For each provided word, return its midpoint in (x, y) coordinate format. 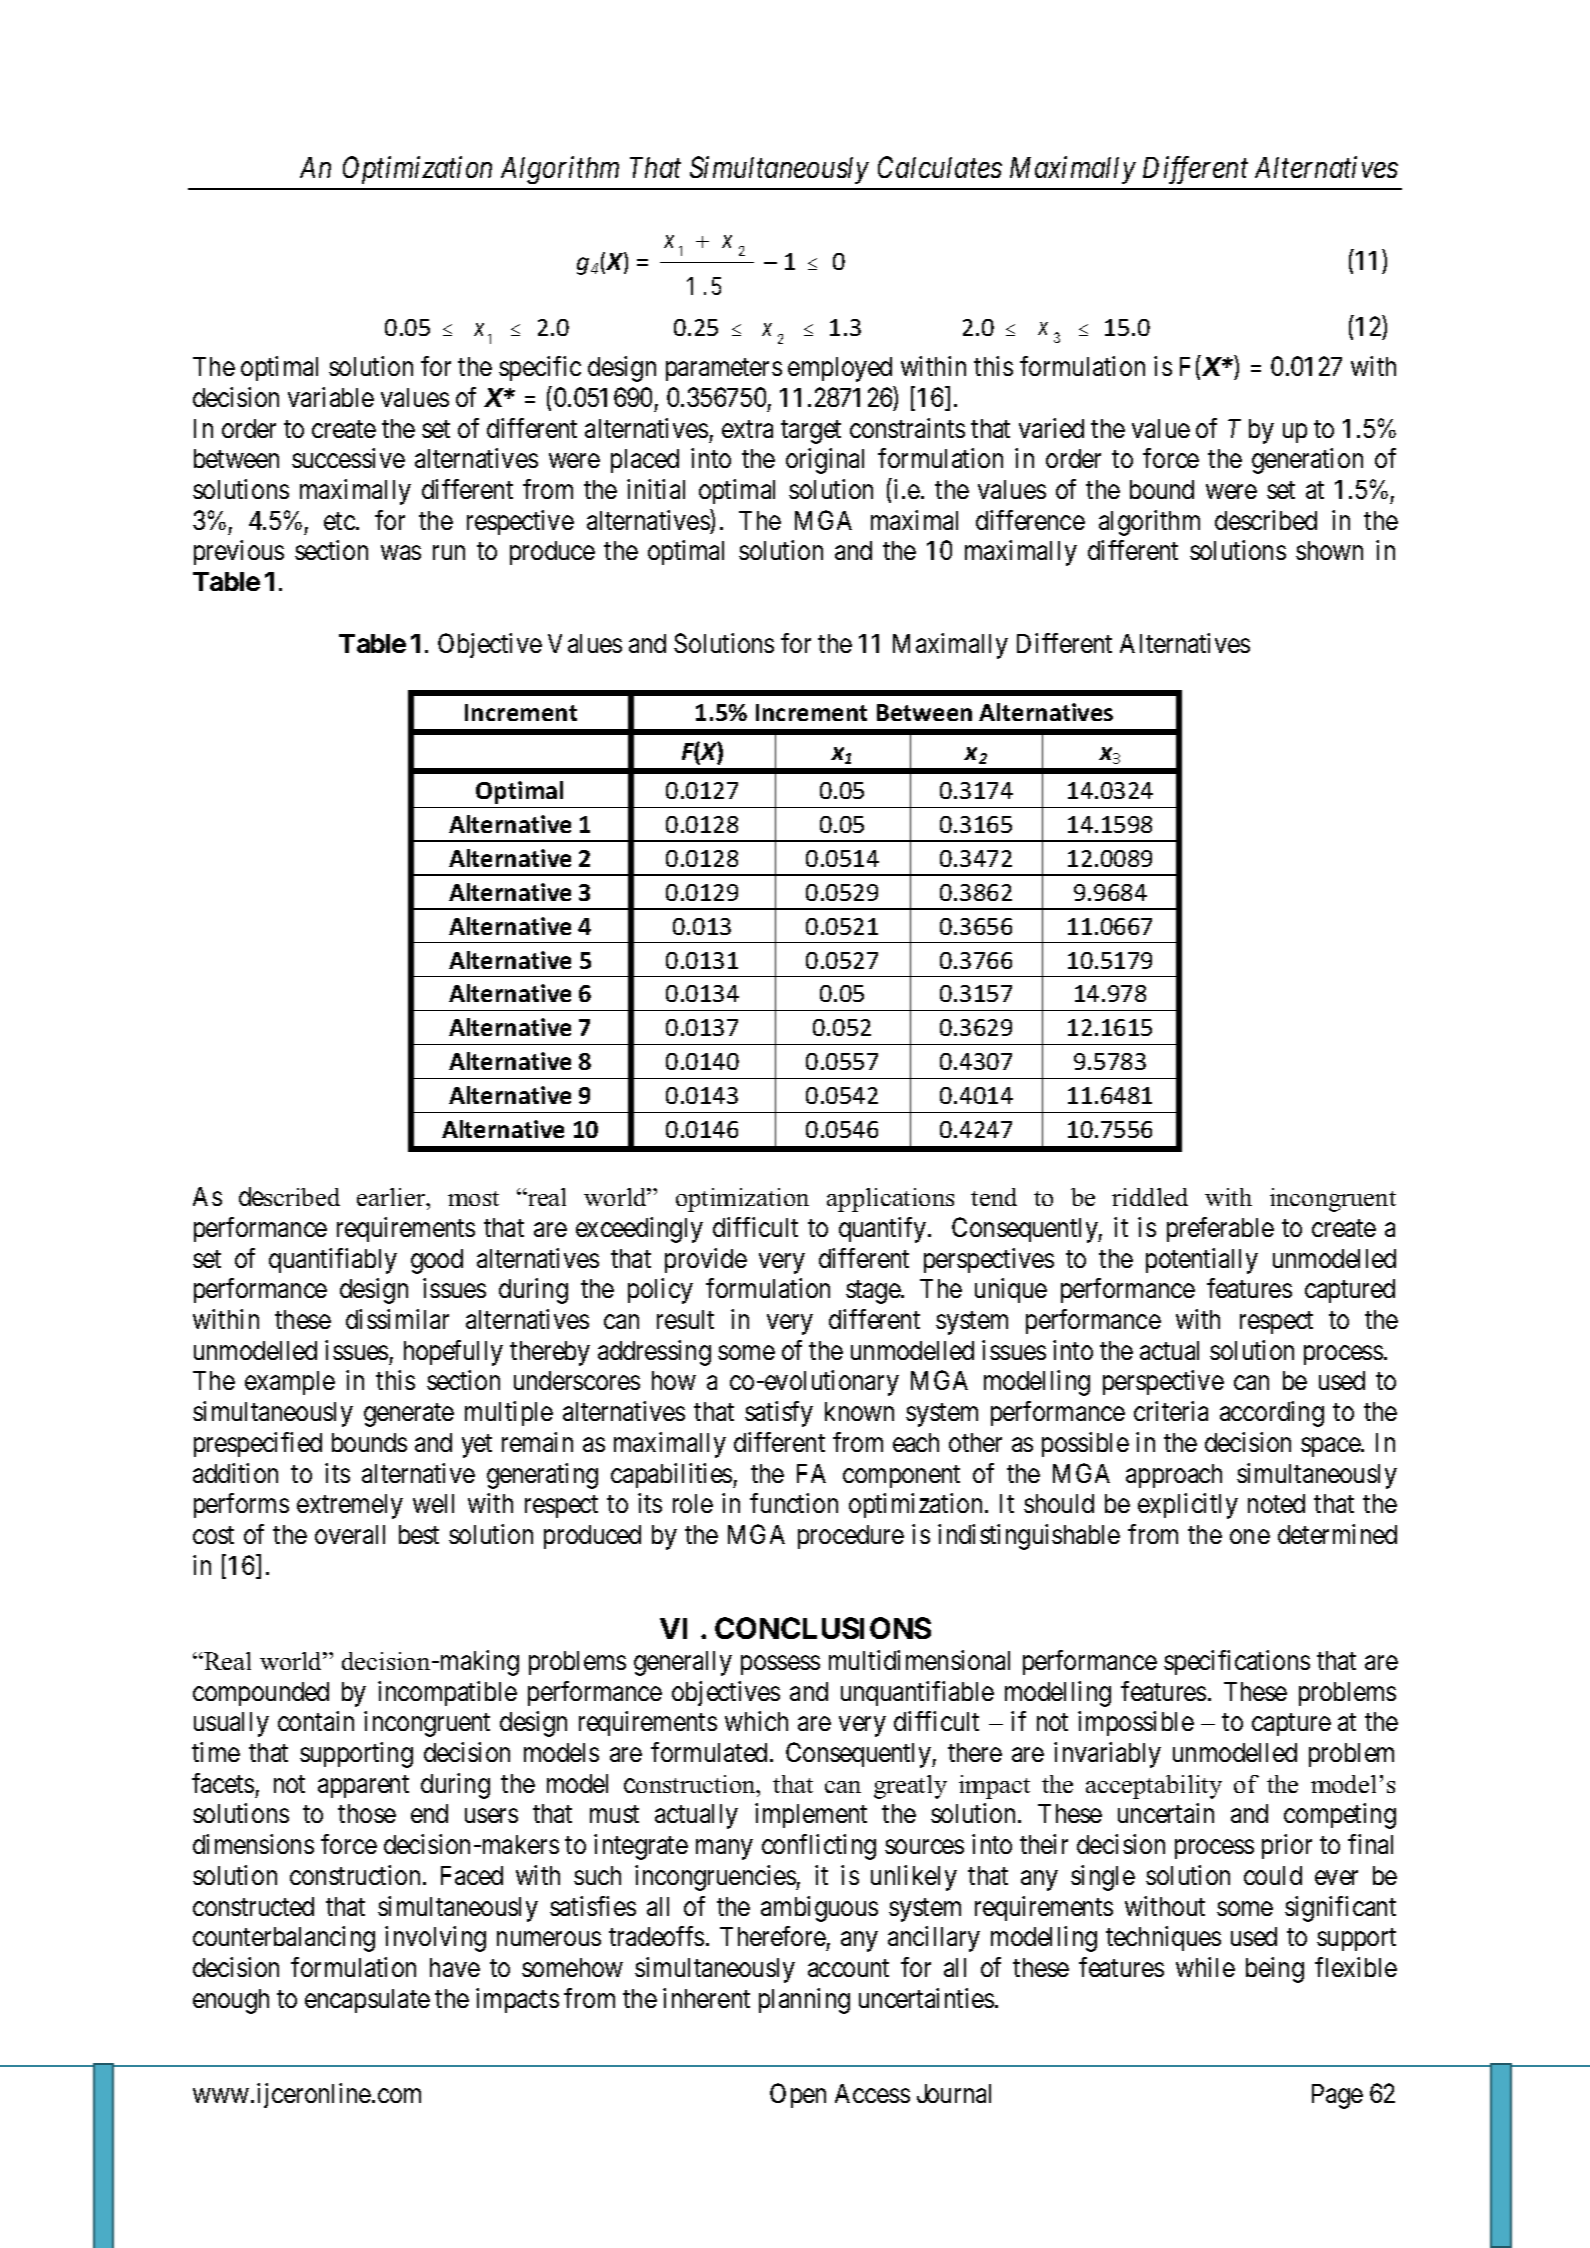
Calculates (940, 167)
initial (656, 489)
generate (409, 1415)
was (401, 553)
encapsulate (367, 2001)
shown (1329, 550)
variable (331, 397)
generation (1307, 461)
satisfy (779, 1414)
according (1272, 1414)
